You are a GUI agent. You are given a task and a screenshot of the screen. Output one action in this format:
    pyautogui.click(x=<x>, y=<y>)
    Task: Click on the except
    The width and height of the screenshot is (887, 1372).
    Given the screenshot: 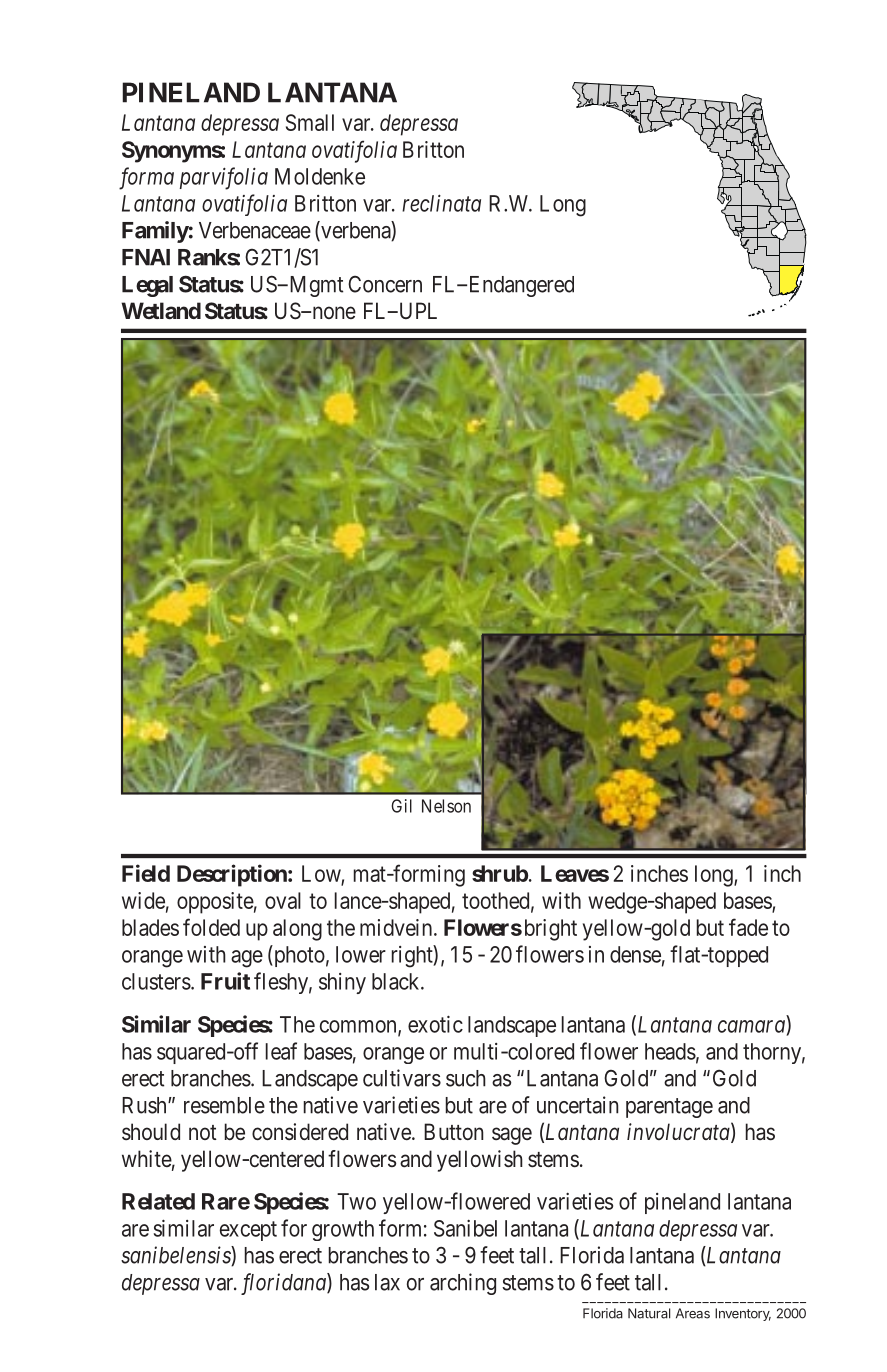 What is the action you would take?
    pyautogui.click(x=248, y=1231)
